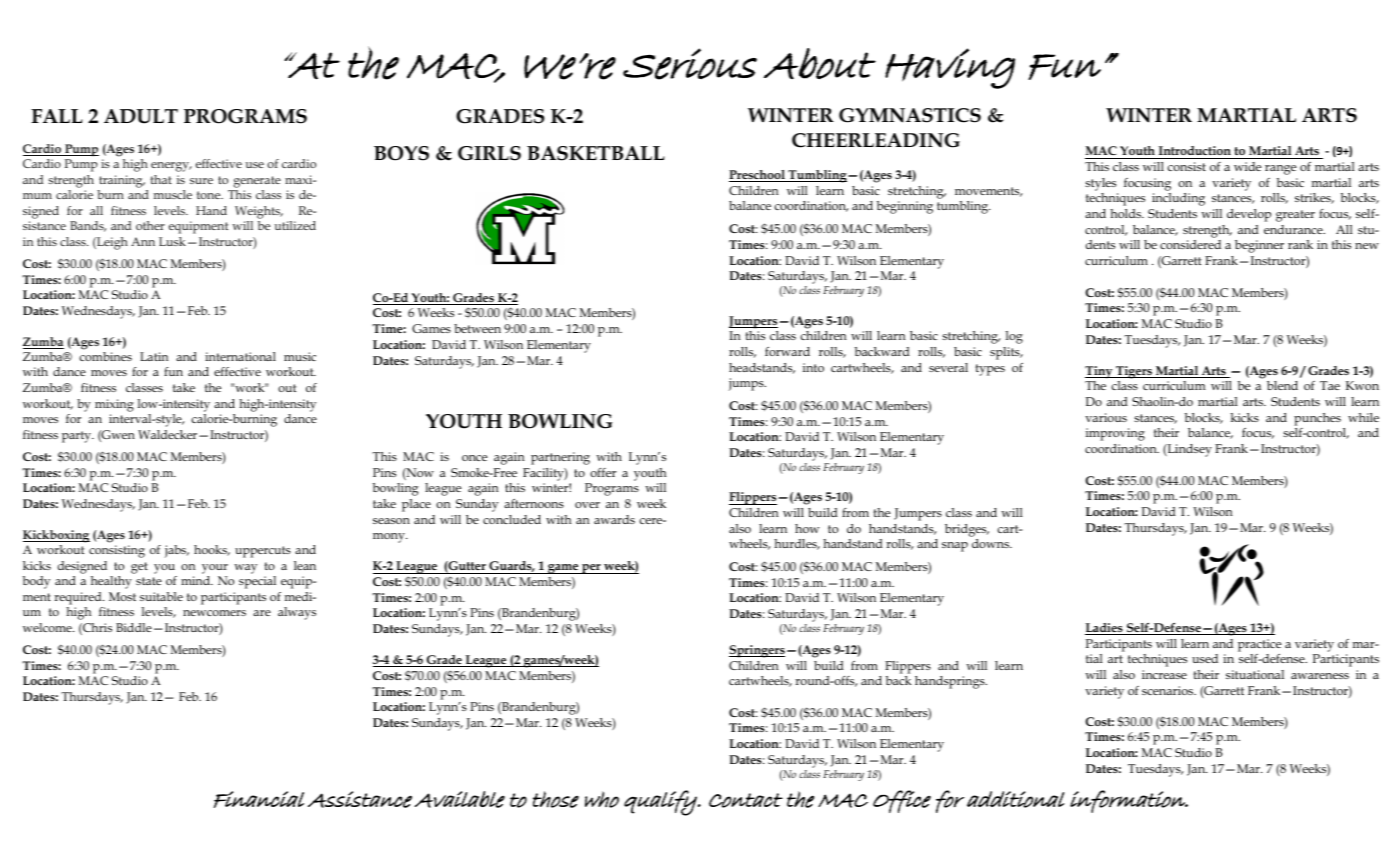 Image resolution: width=1400 pixels, height=850 pixels. I want to click on welcome, so click(48, 627).
